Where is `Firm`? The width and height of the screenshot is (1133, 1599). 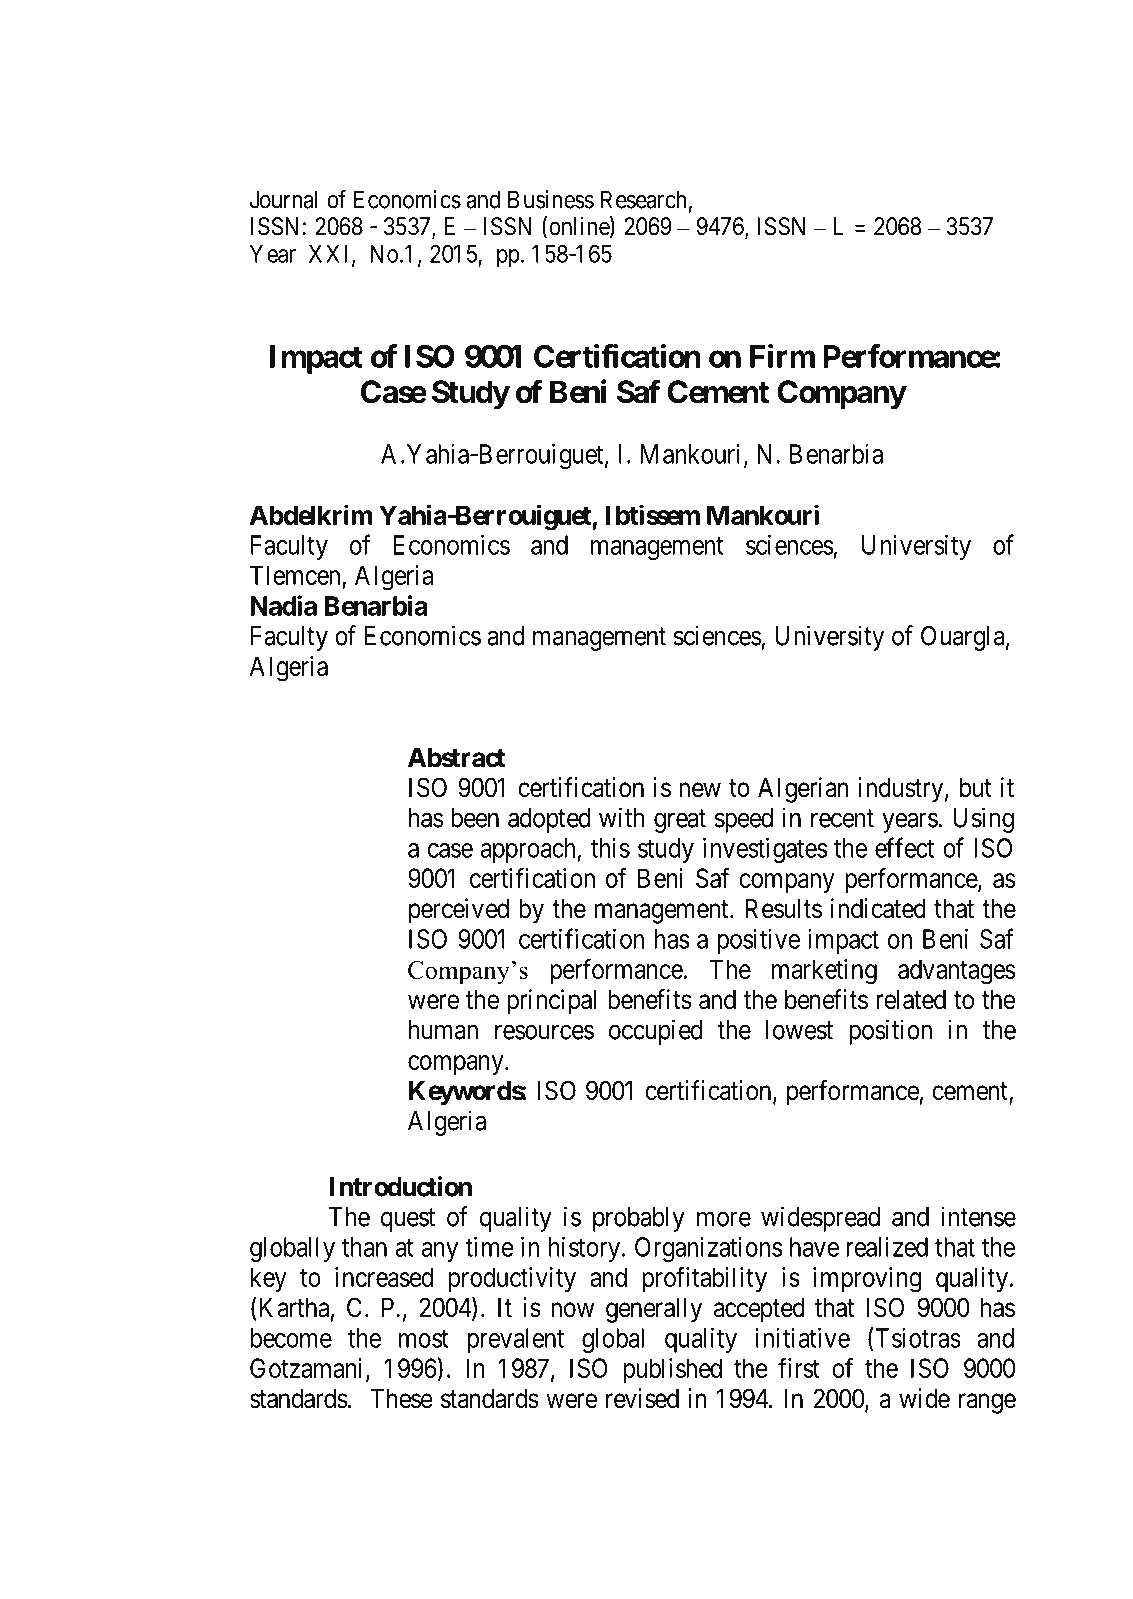
Firm is located at coordinates (782, 356).
